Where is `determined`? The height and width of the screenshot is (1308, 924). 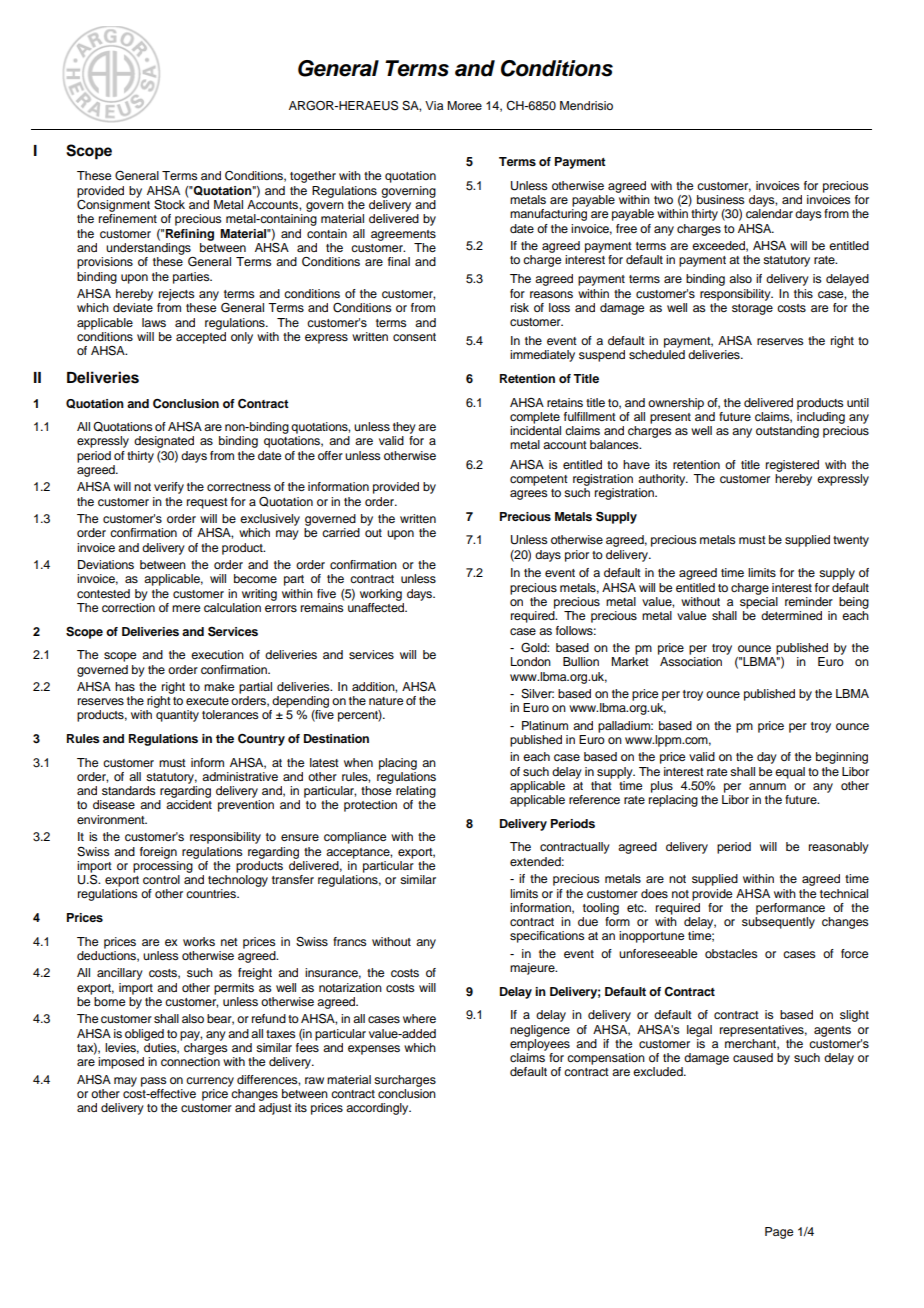
determined is located at coordinates (791, 615).
